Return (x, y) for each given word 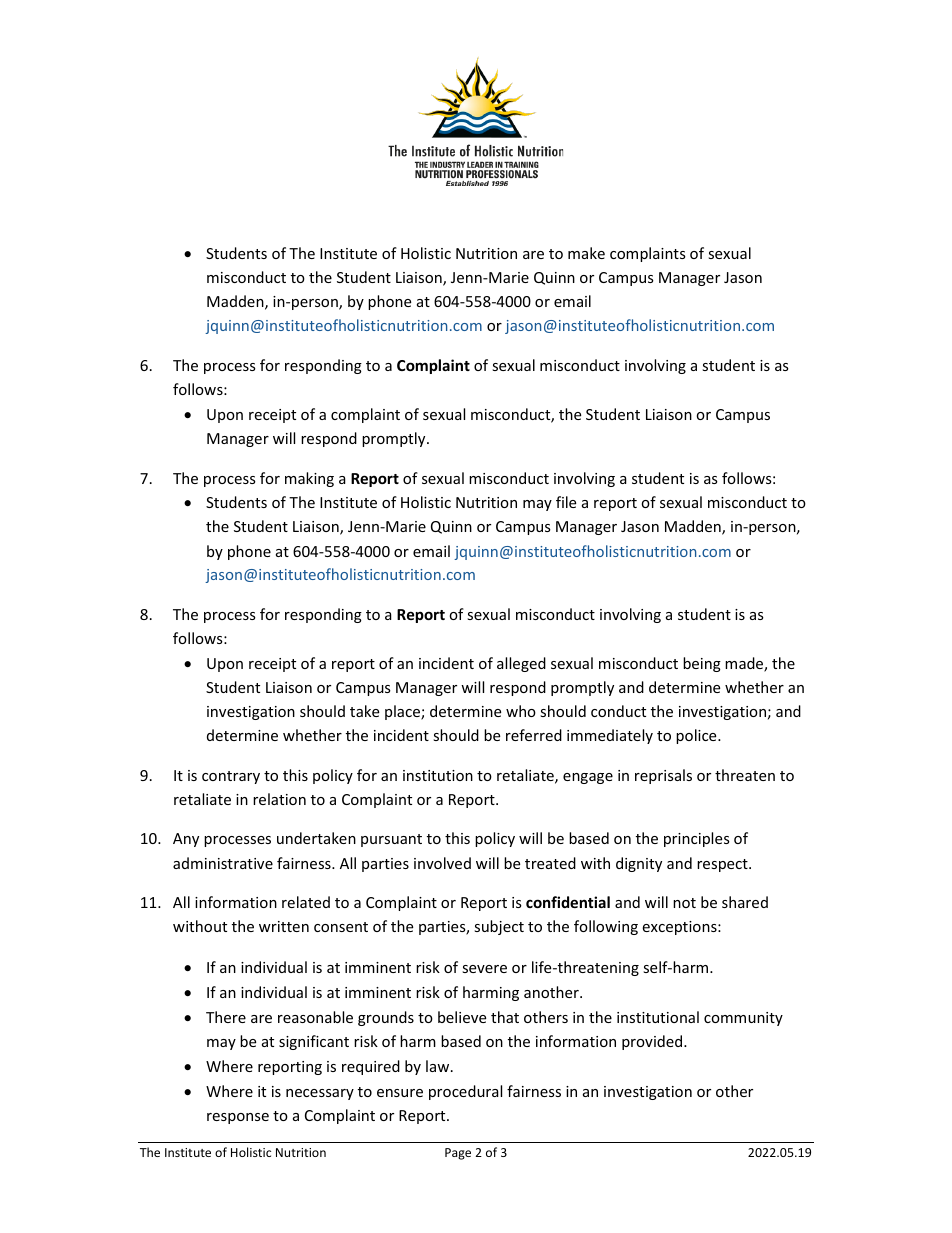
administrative (223, 863)
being (702, 664)
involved (442, 863)
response (238, 1118)
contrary (231, 777)
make (586, 253)
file (566, 502)
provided (653, 1042)
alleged (521, 664)
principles (697, 839)
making (309, 479)
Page (458, 1154)
